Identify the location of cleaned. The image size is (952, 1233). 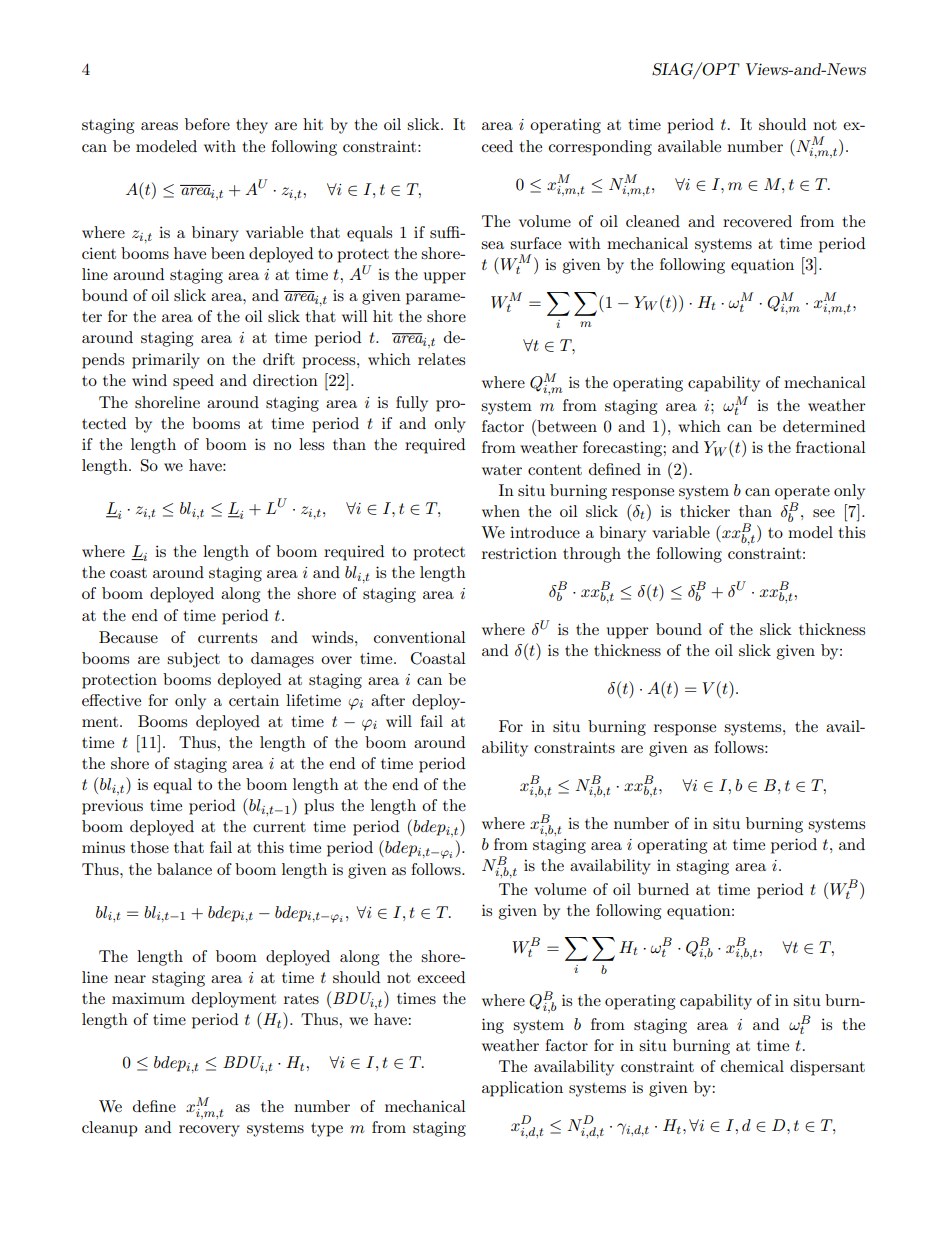
(653, 221).
